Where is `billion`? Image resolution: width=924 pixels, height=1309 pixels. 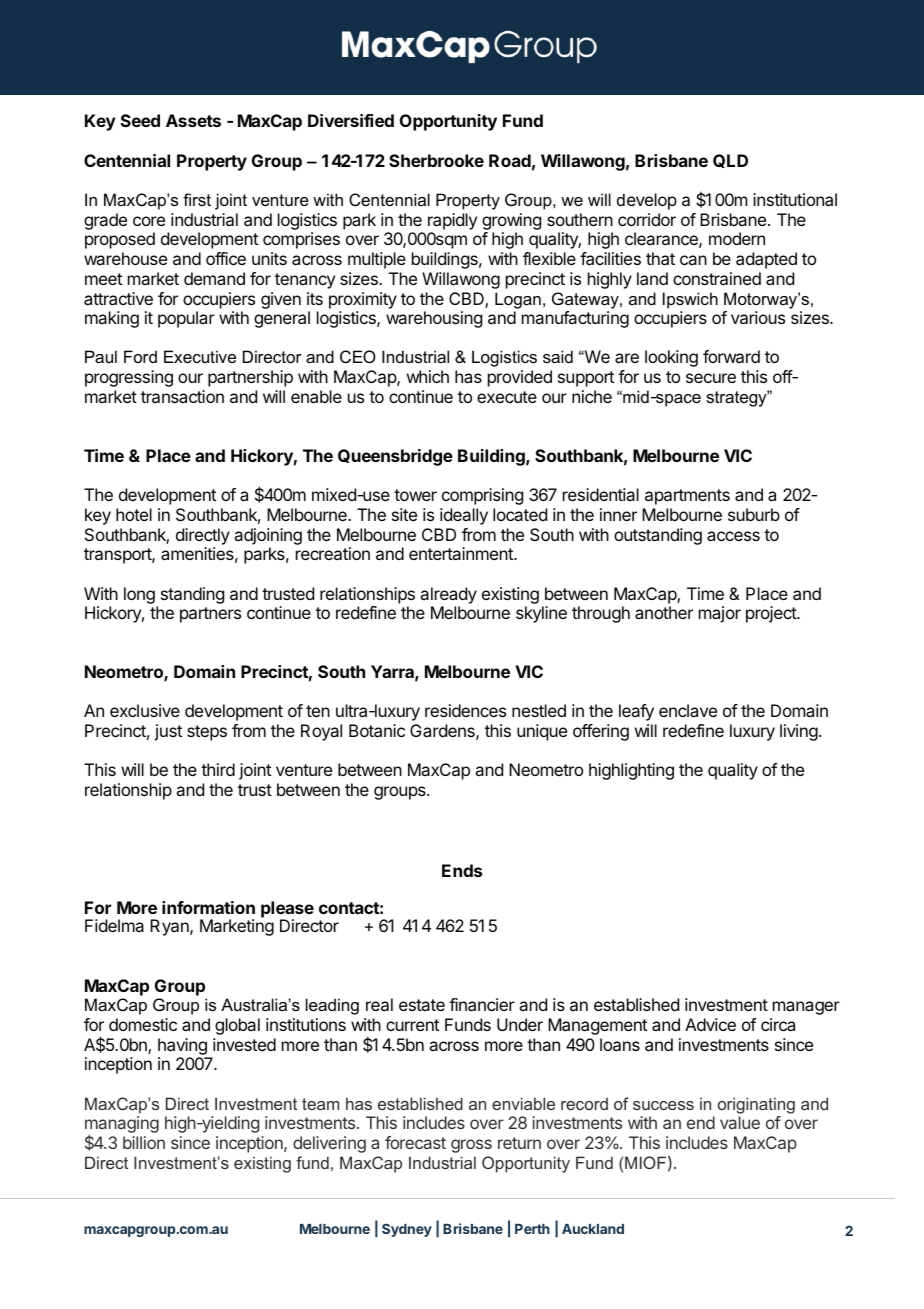 billion is located at coordinates (144, 1142).
